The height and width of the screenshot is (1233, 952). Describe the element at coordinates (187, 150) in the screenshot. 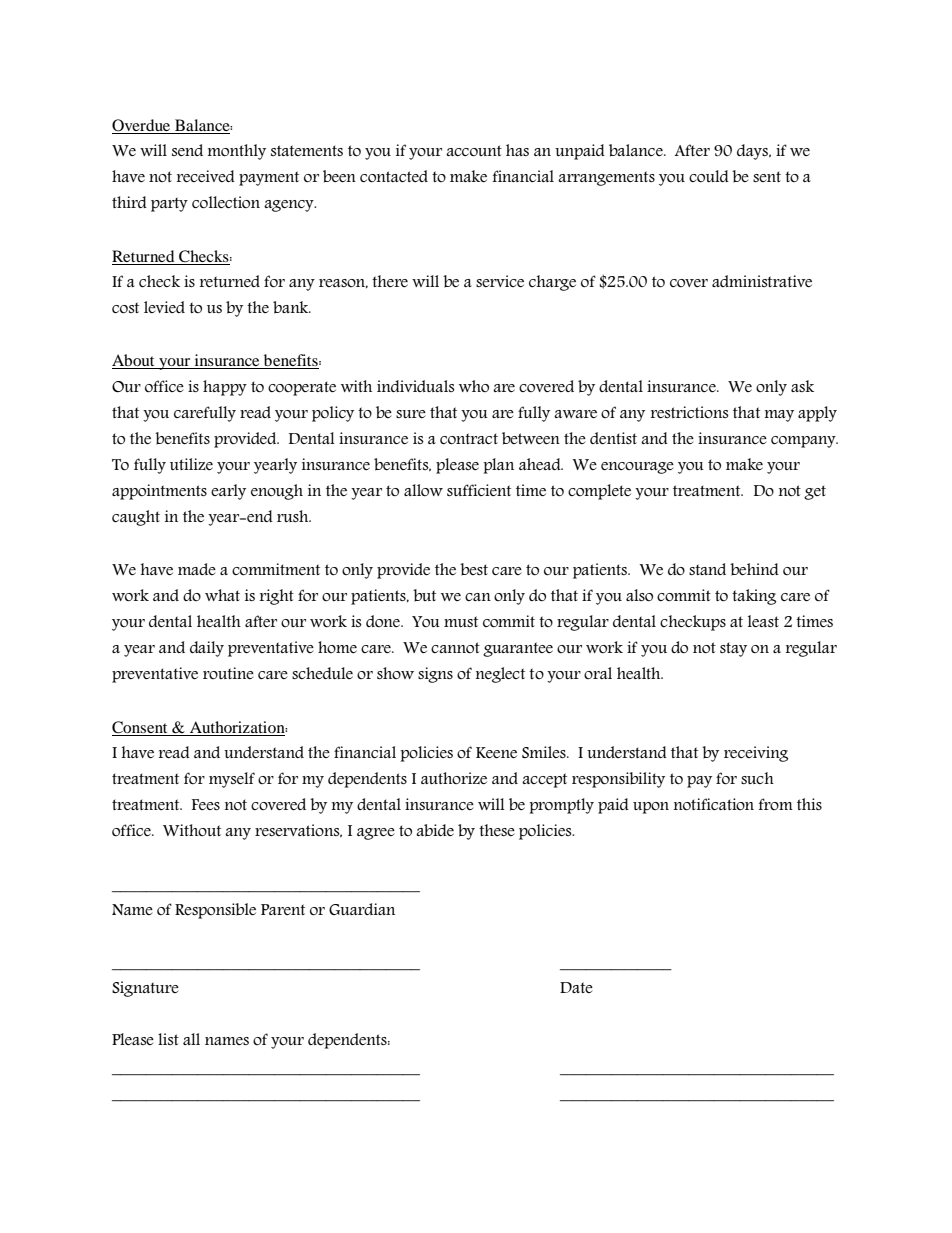

I see `send` at that location.
